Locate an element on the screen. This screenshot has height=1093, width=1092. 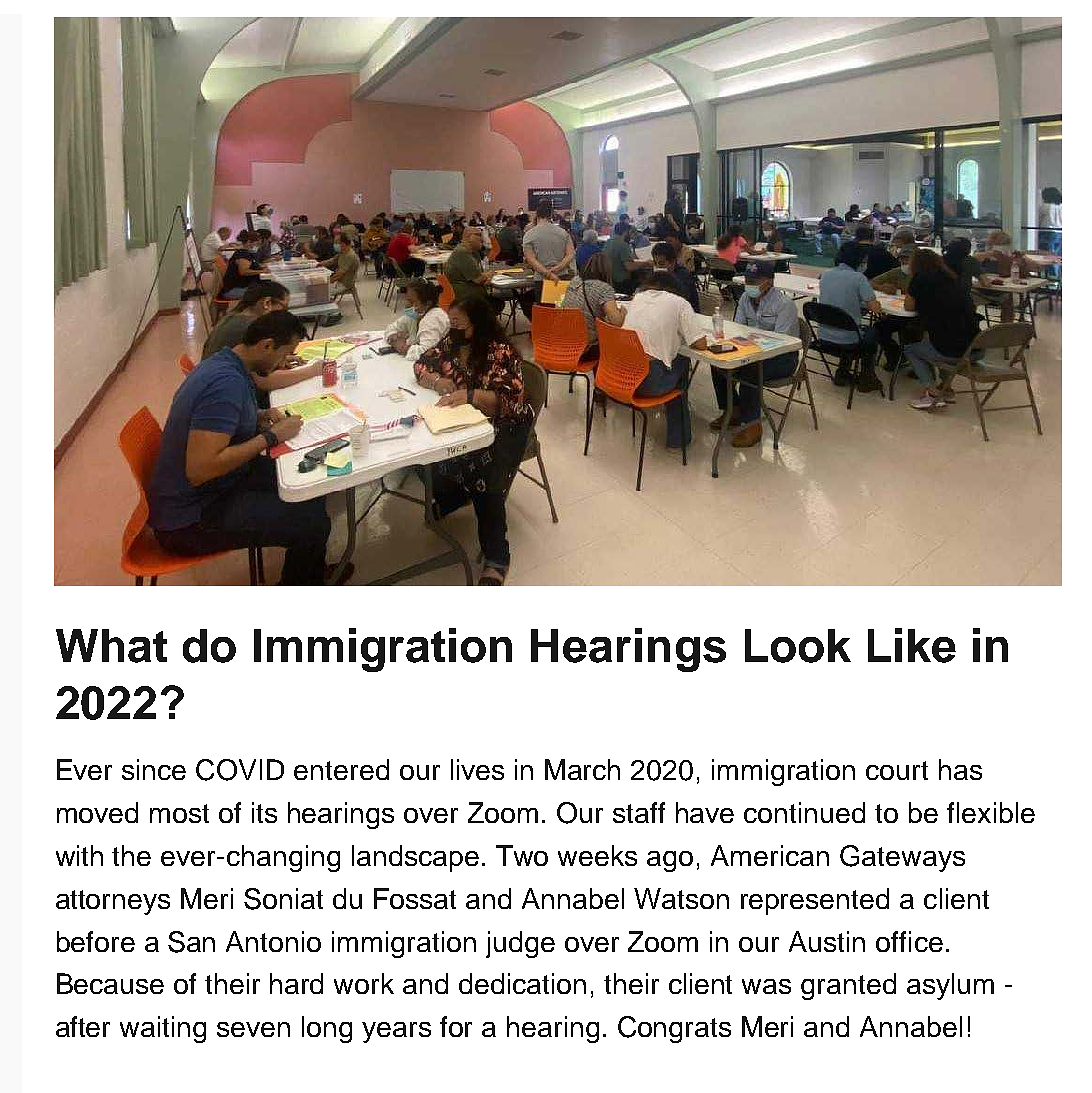
March is located at coordinates (582, 769).
